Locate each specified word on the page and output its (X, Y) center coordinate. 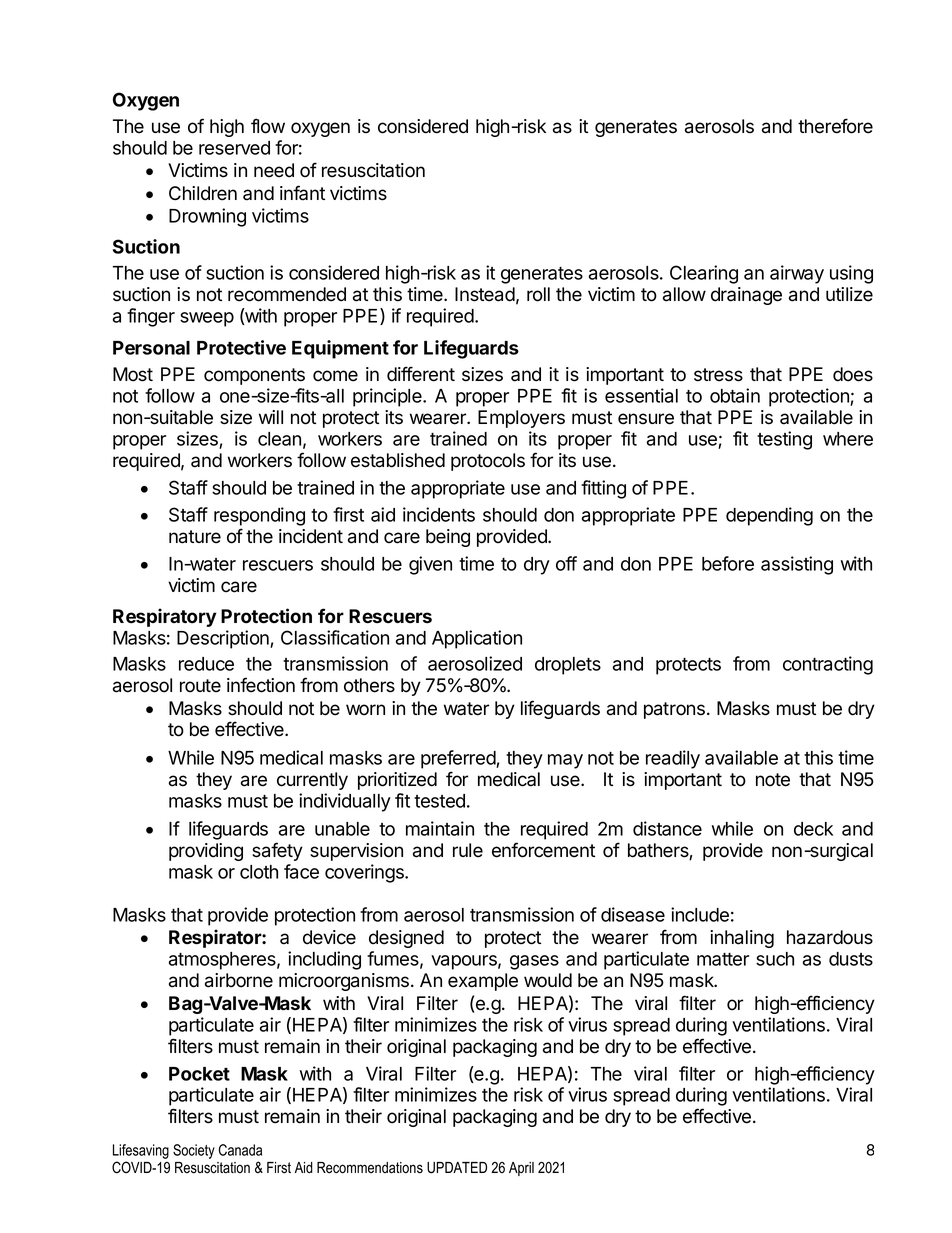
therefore (835, 126)
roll (538, 294)
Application (477, 639)
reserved (234, 148)
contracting (828, 665)
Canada (240, 1150)
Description (224, 639)
